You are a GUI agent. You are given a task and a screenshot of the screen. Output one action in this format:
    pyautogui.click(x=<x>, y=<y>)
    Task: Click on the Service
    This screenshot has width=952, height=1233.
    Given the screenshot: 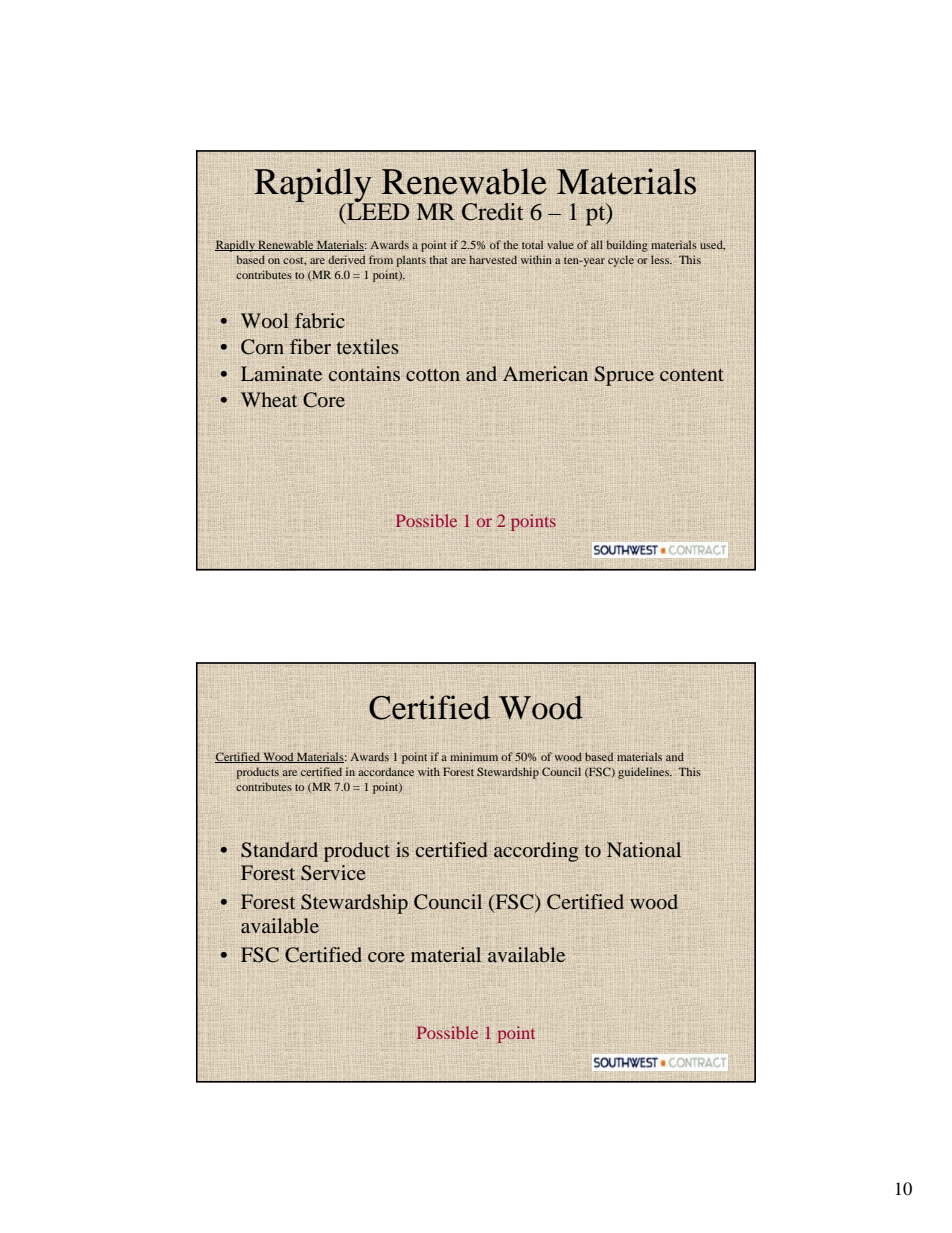 What is the action you would take?
    pyautogui.click(x=333, y=873)
